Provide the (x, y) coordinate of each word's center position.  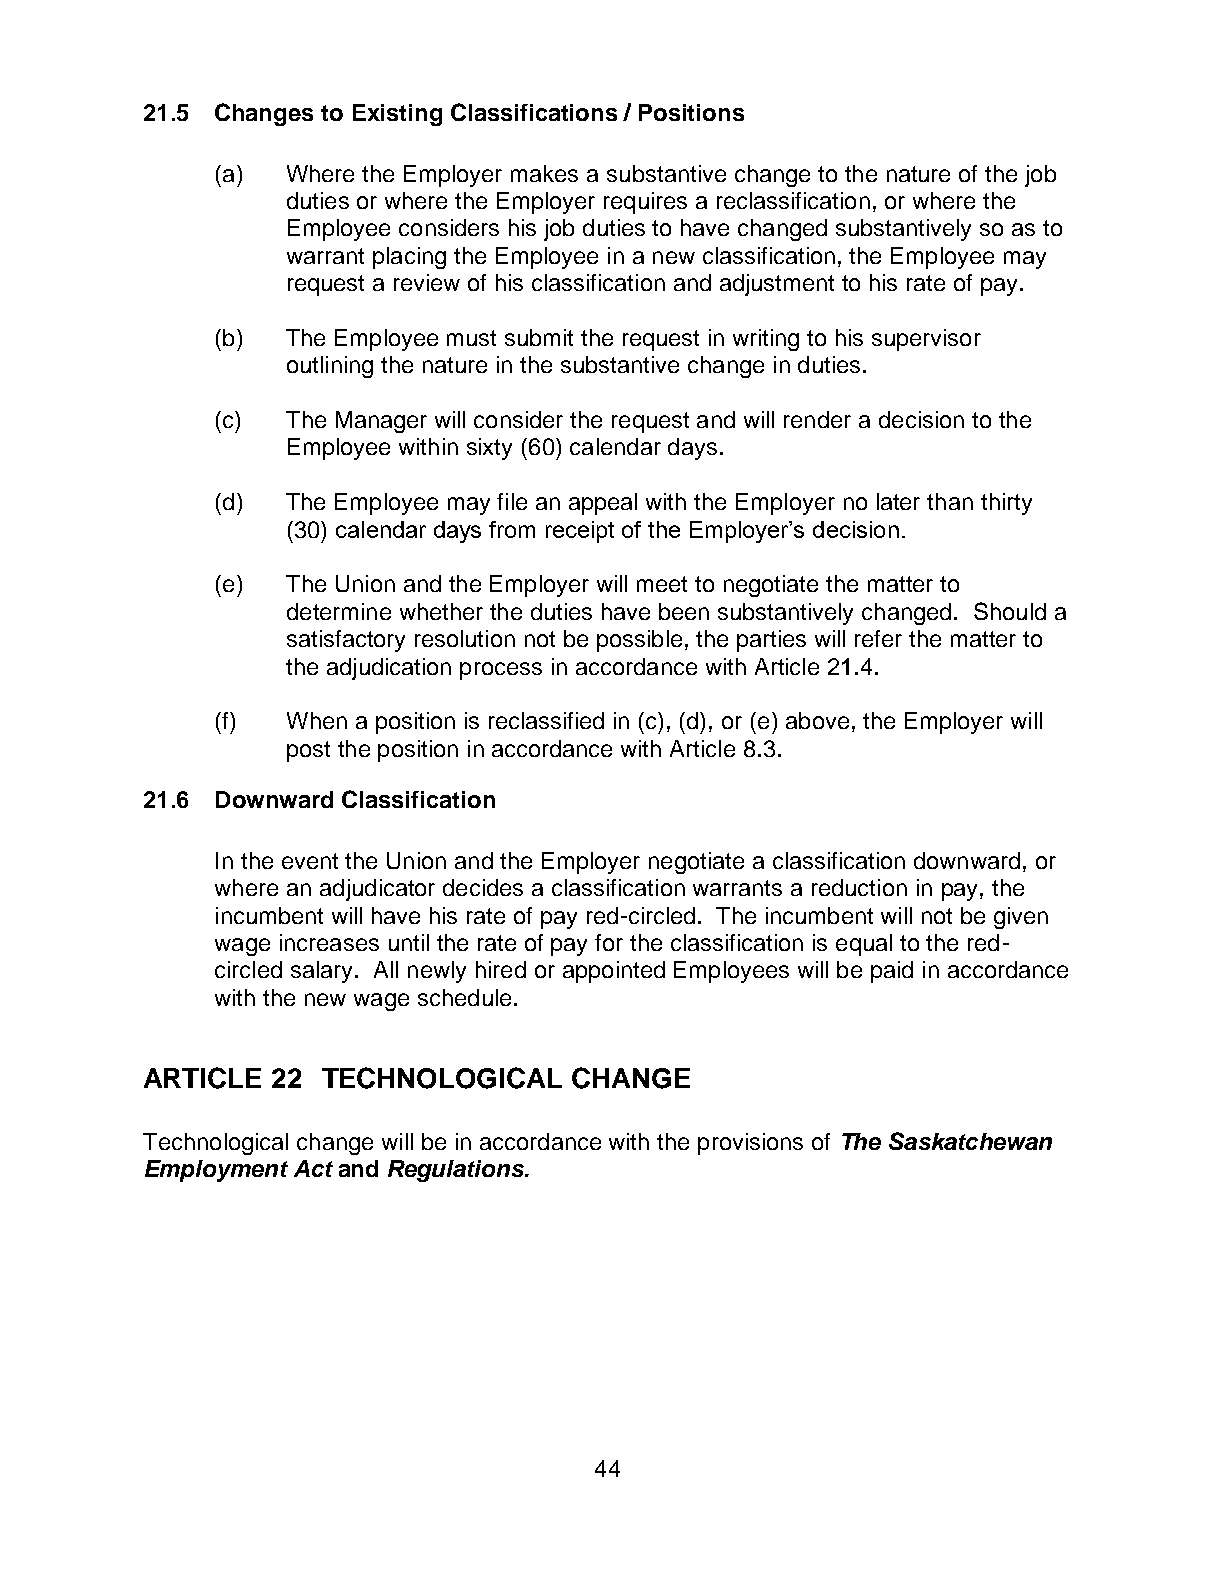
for (609, 942)
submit (539, 337)
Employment (216, 1171)
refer (878, 638)
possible (639, 641)
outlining (330, 367)
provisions (750, 1144)
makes (544, 173)
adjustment (777, 285)
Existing (397, 115)
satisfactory (346, 641)
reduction (859, 887)
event (310, 861)
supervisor (926, 340)
